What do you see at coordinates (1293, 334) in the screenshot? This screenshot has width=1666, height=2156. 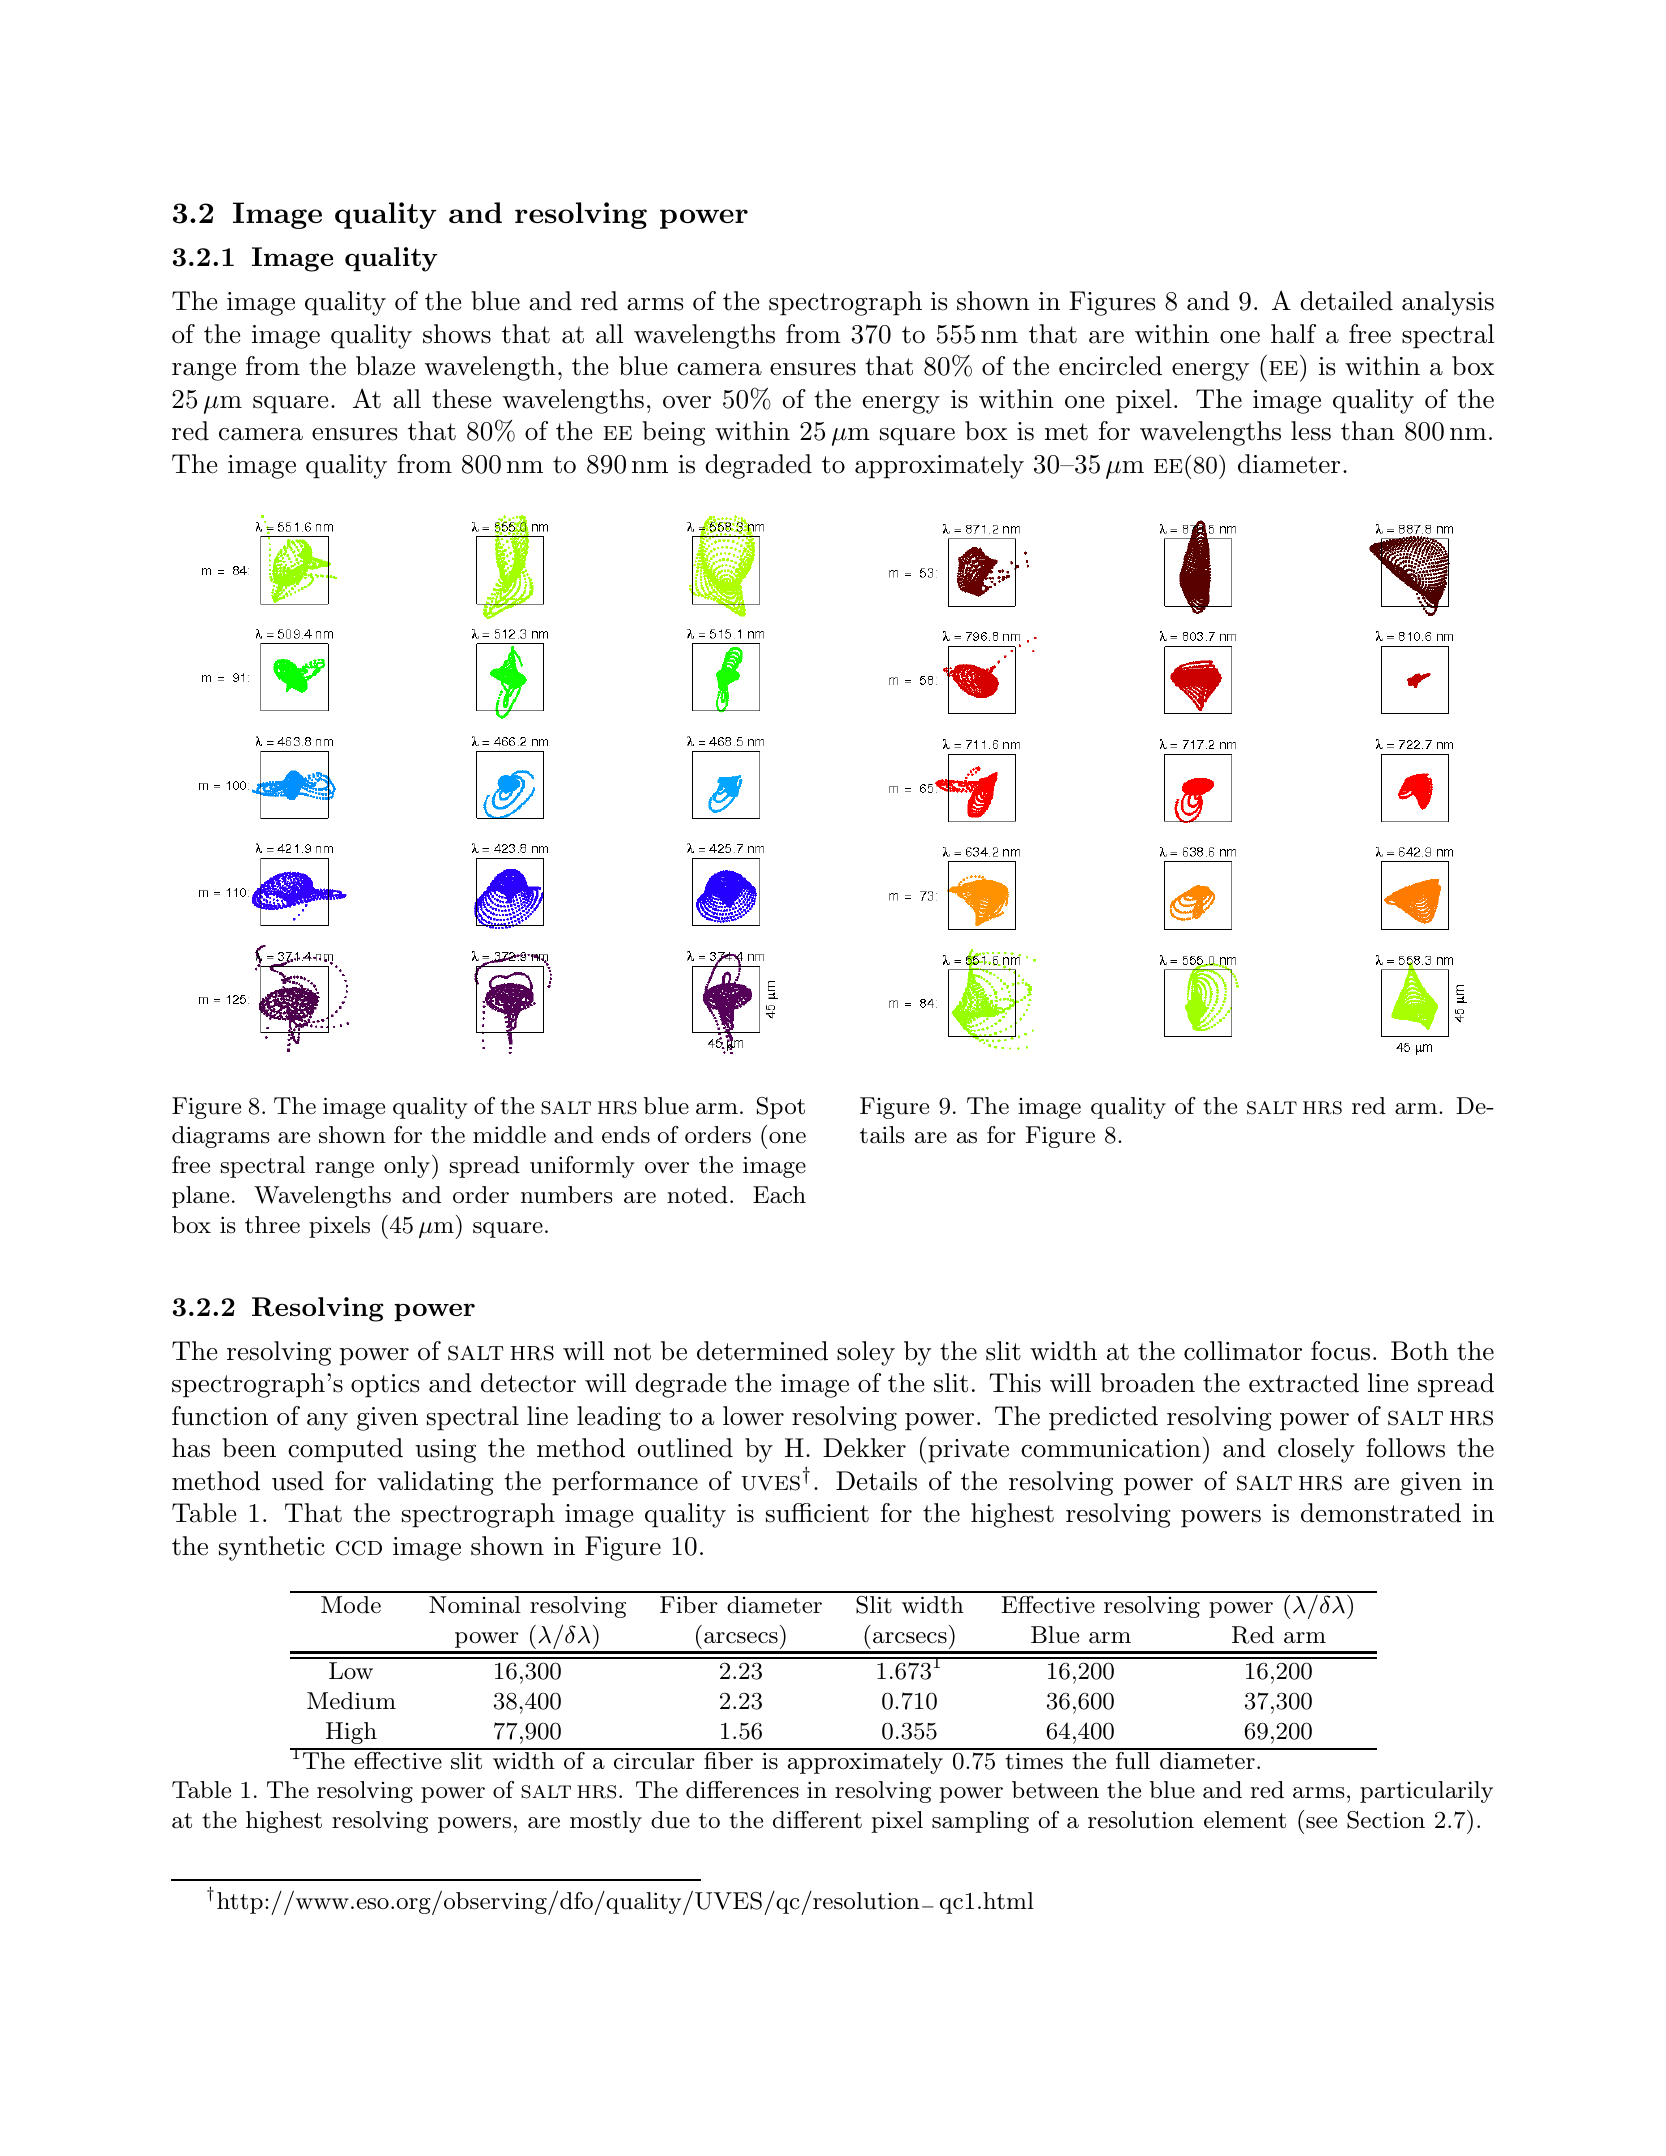 I see `half` at bounding box center [1293, 334].
